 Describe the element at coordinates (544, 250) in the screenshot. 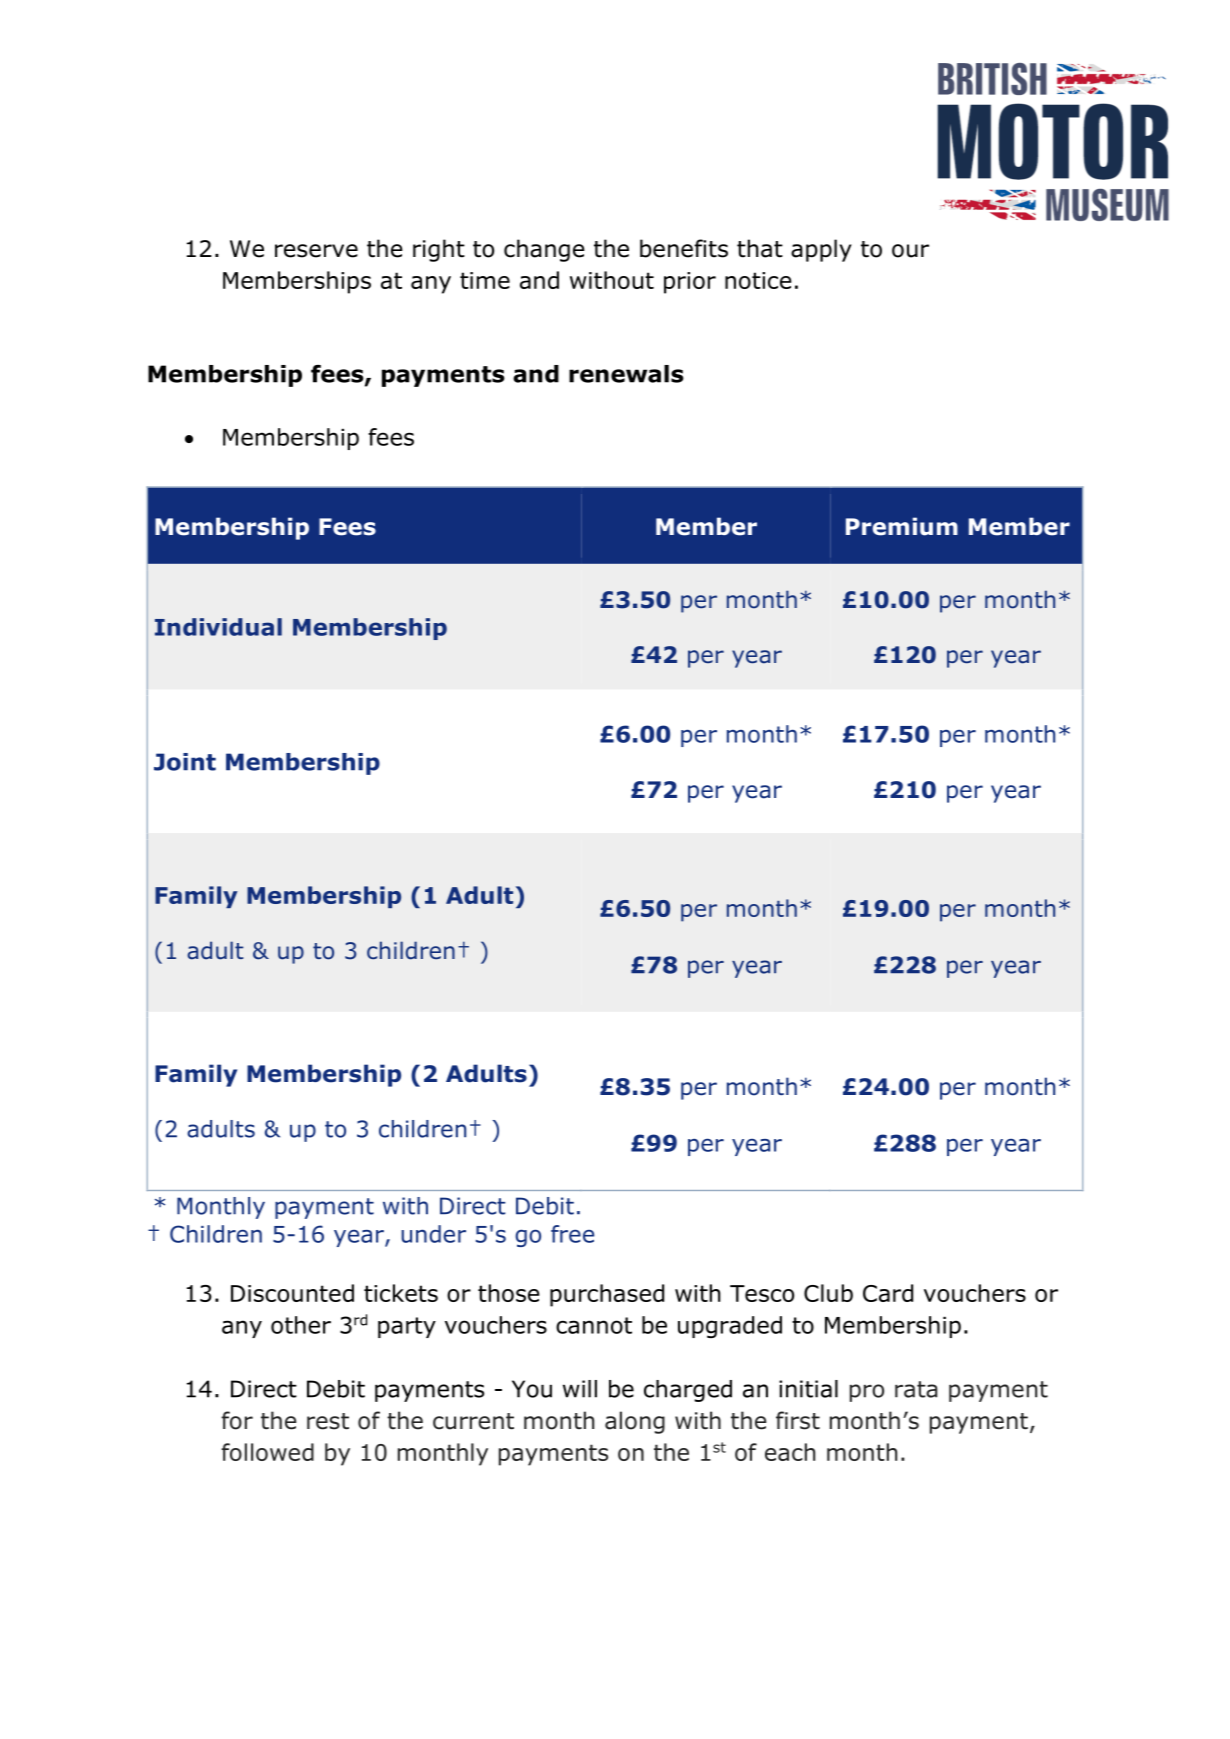

I see `change` at that location.
